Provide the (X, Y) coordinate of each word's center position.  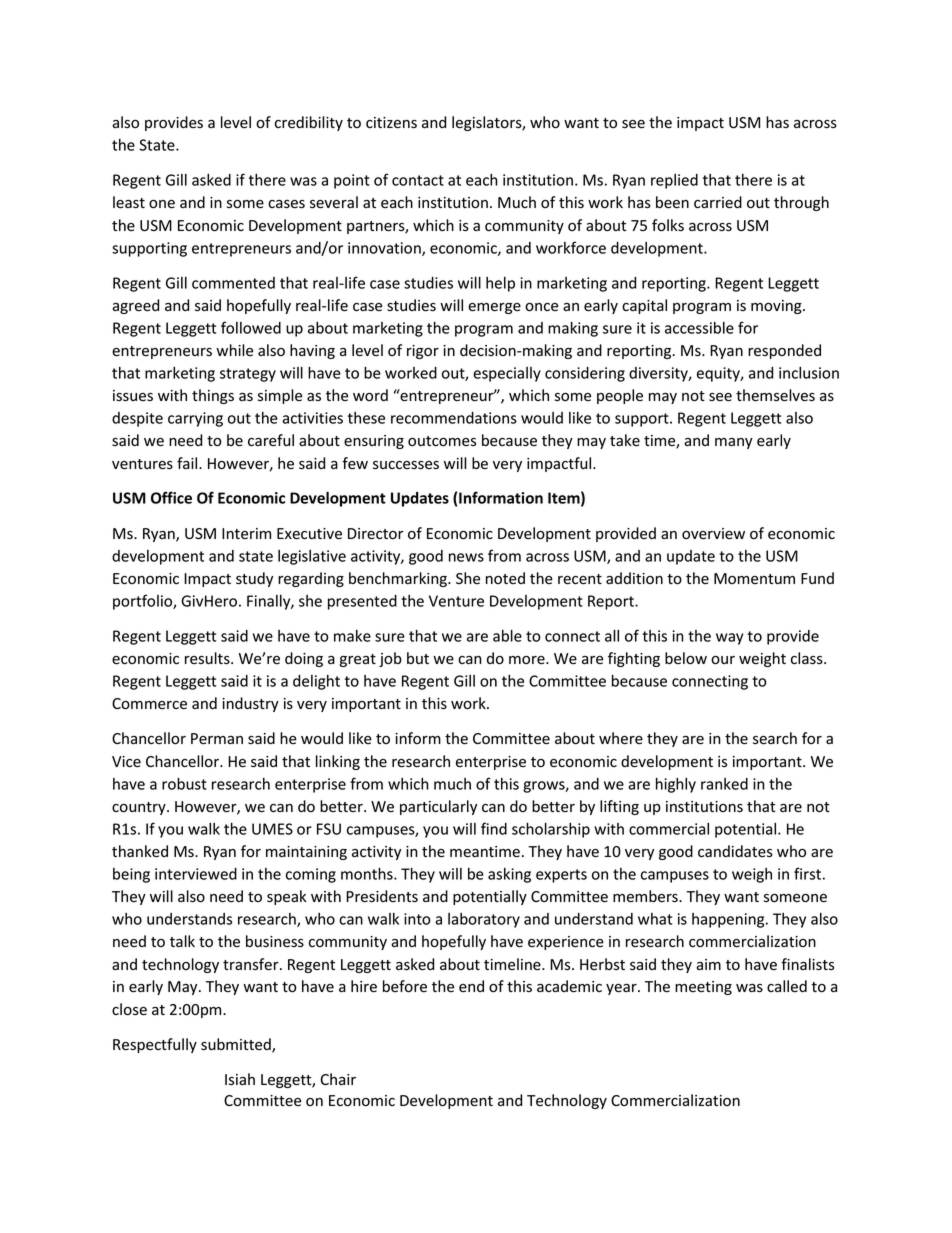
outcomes (442, 441)
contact (418, 180)
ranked (724, 784)
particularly (438, 807)
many (734, 443)
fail (188, 463)
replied (674, 181)
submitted (237, 1045)
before (405, 986)
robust (184, 783)
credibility (309, 123)
